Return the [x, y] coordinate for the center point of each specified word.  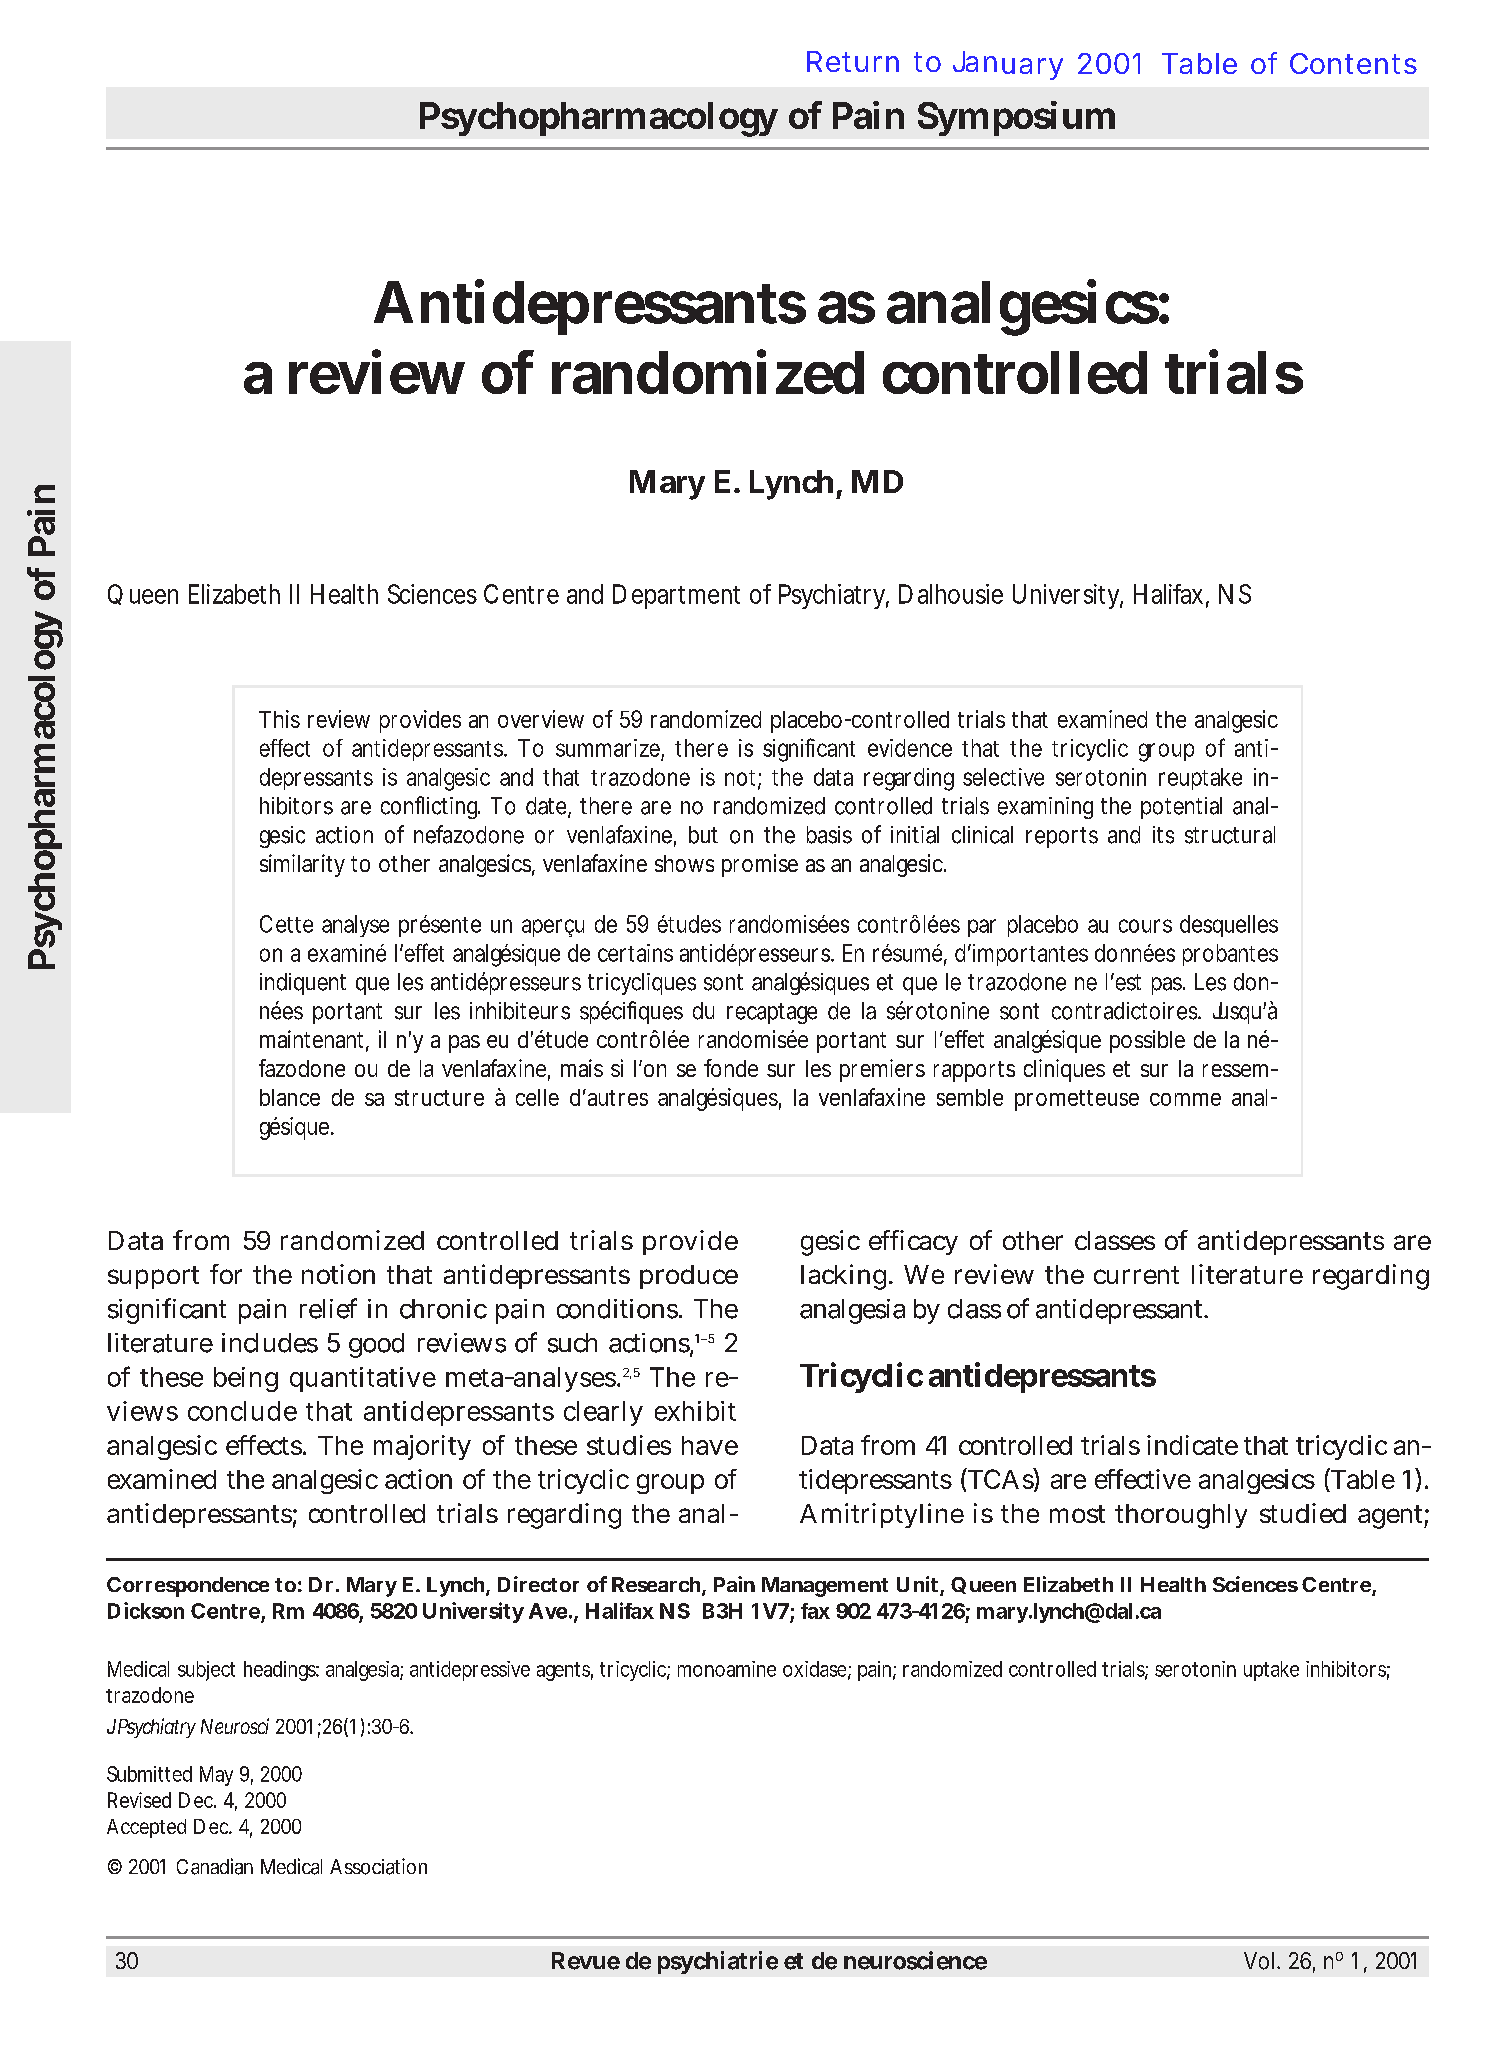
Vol [1259, 1961]
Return [853, 61]
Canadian [215, 1866]
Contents [1353, 63]
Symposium [1016, 118]
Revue [586, 1961]
